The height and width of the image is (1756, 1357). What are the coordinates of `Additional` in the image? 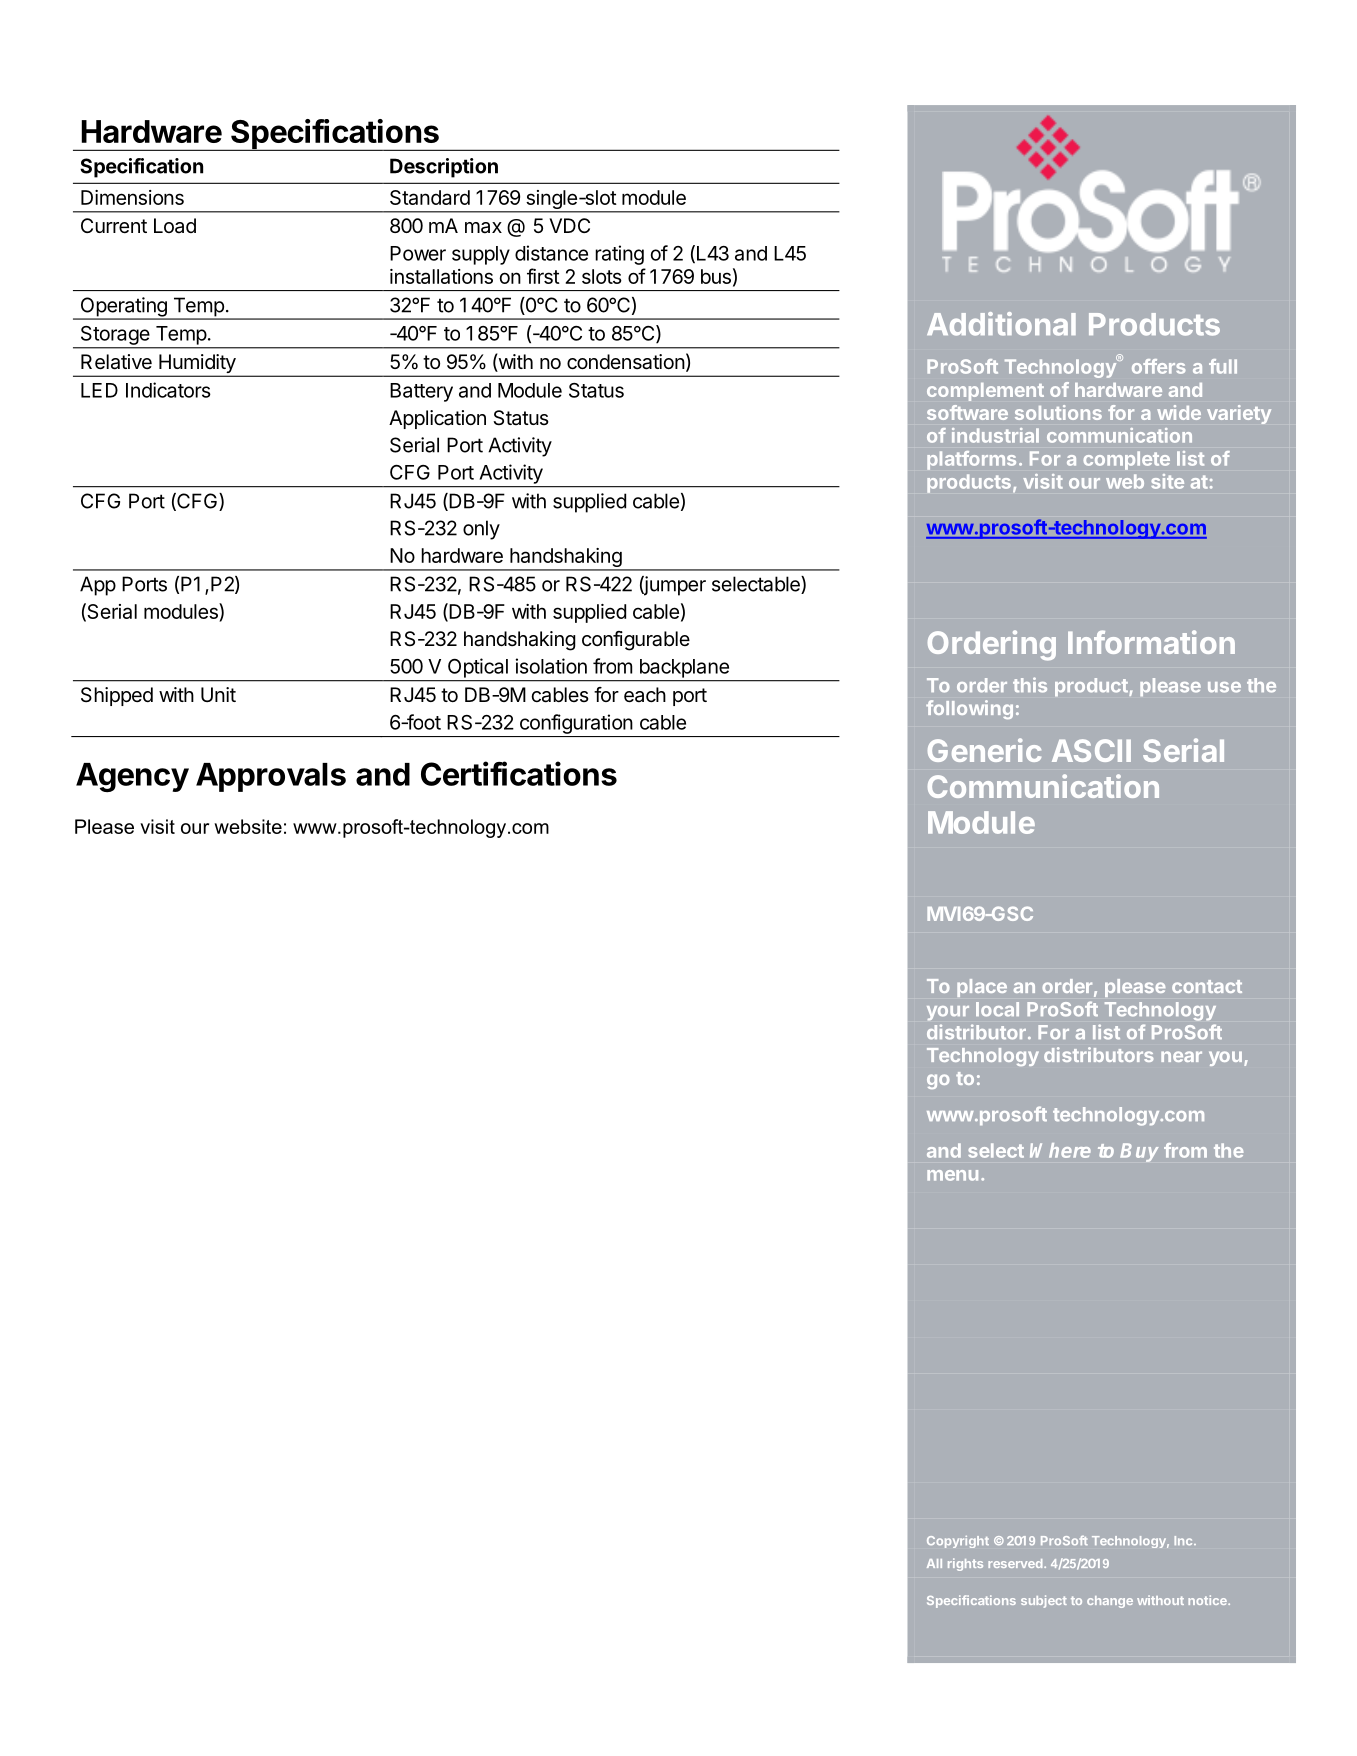 It's located at (1001, 324).
